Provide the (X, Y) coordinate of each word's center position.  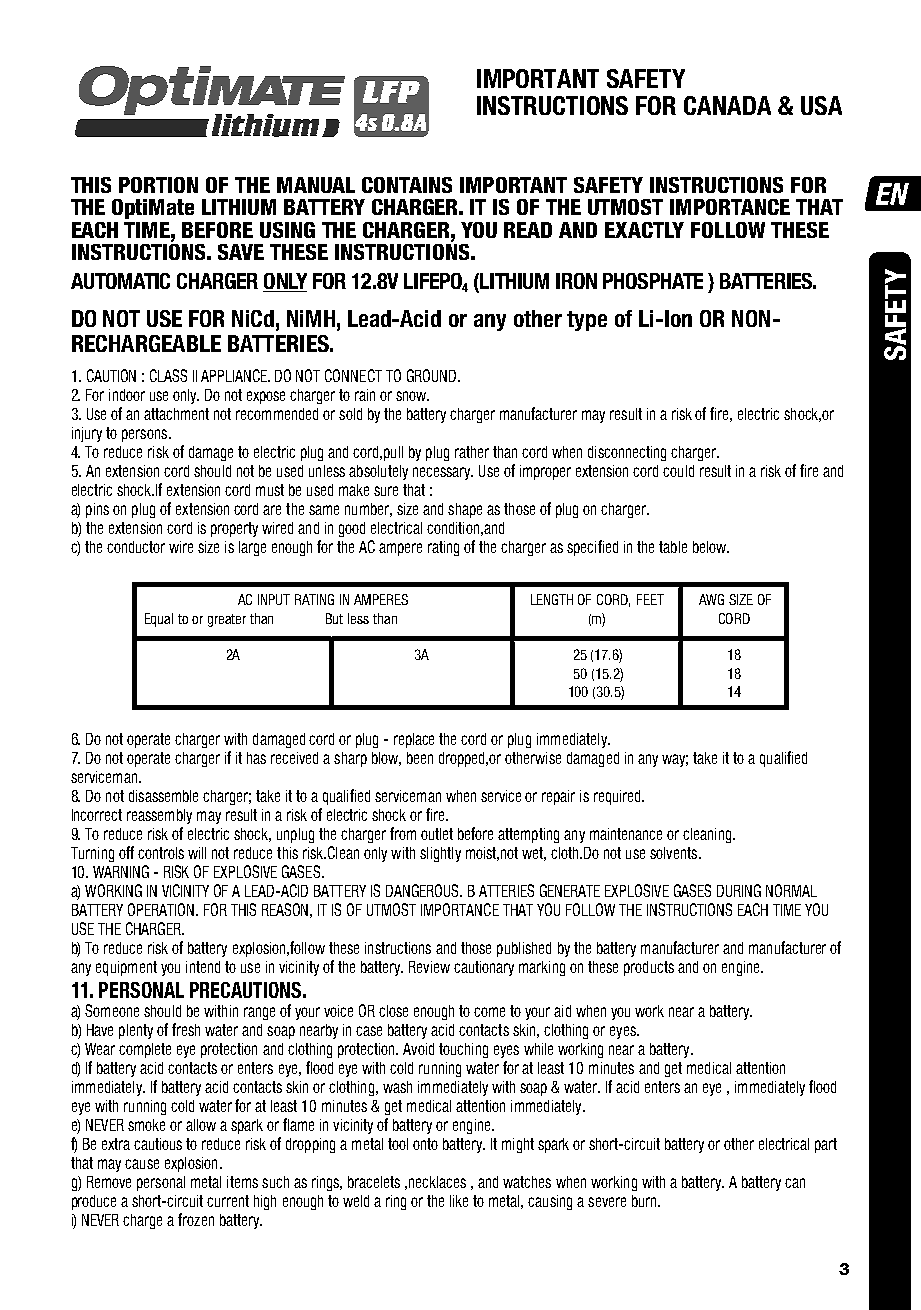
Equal (159, 620)
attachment (176, 414)
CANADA (727, 105)
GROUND (433, 375)
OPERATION (162, 909)
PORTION (158, 185)
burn (645, 1201)
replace (414, 740)
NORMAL (791, 890)
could (678, 471)
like (459, 1201)
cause (142, 1164)
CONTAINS (407, 185)
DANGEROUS (423, 890)
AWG (711, 599)
